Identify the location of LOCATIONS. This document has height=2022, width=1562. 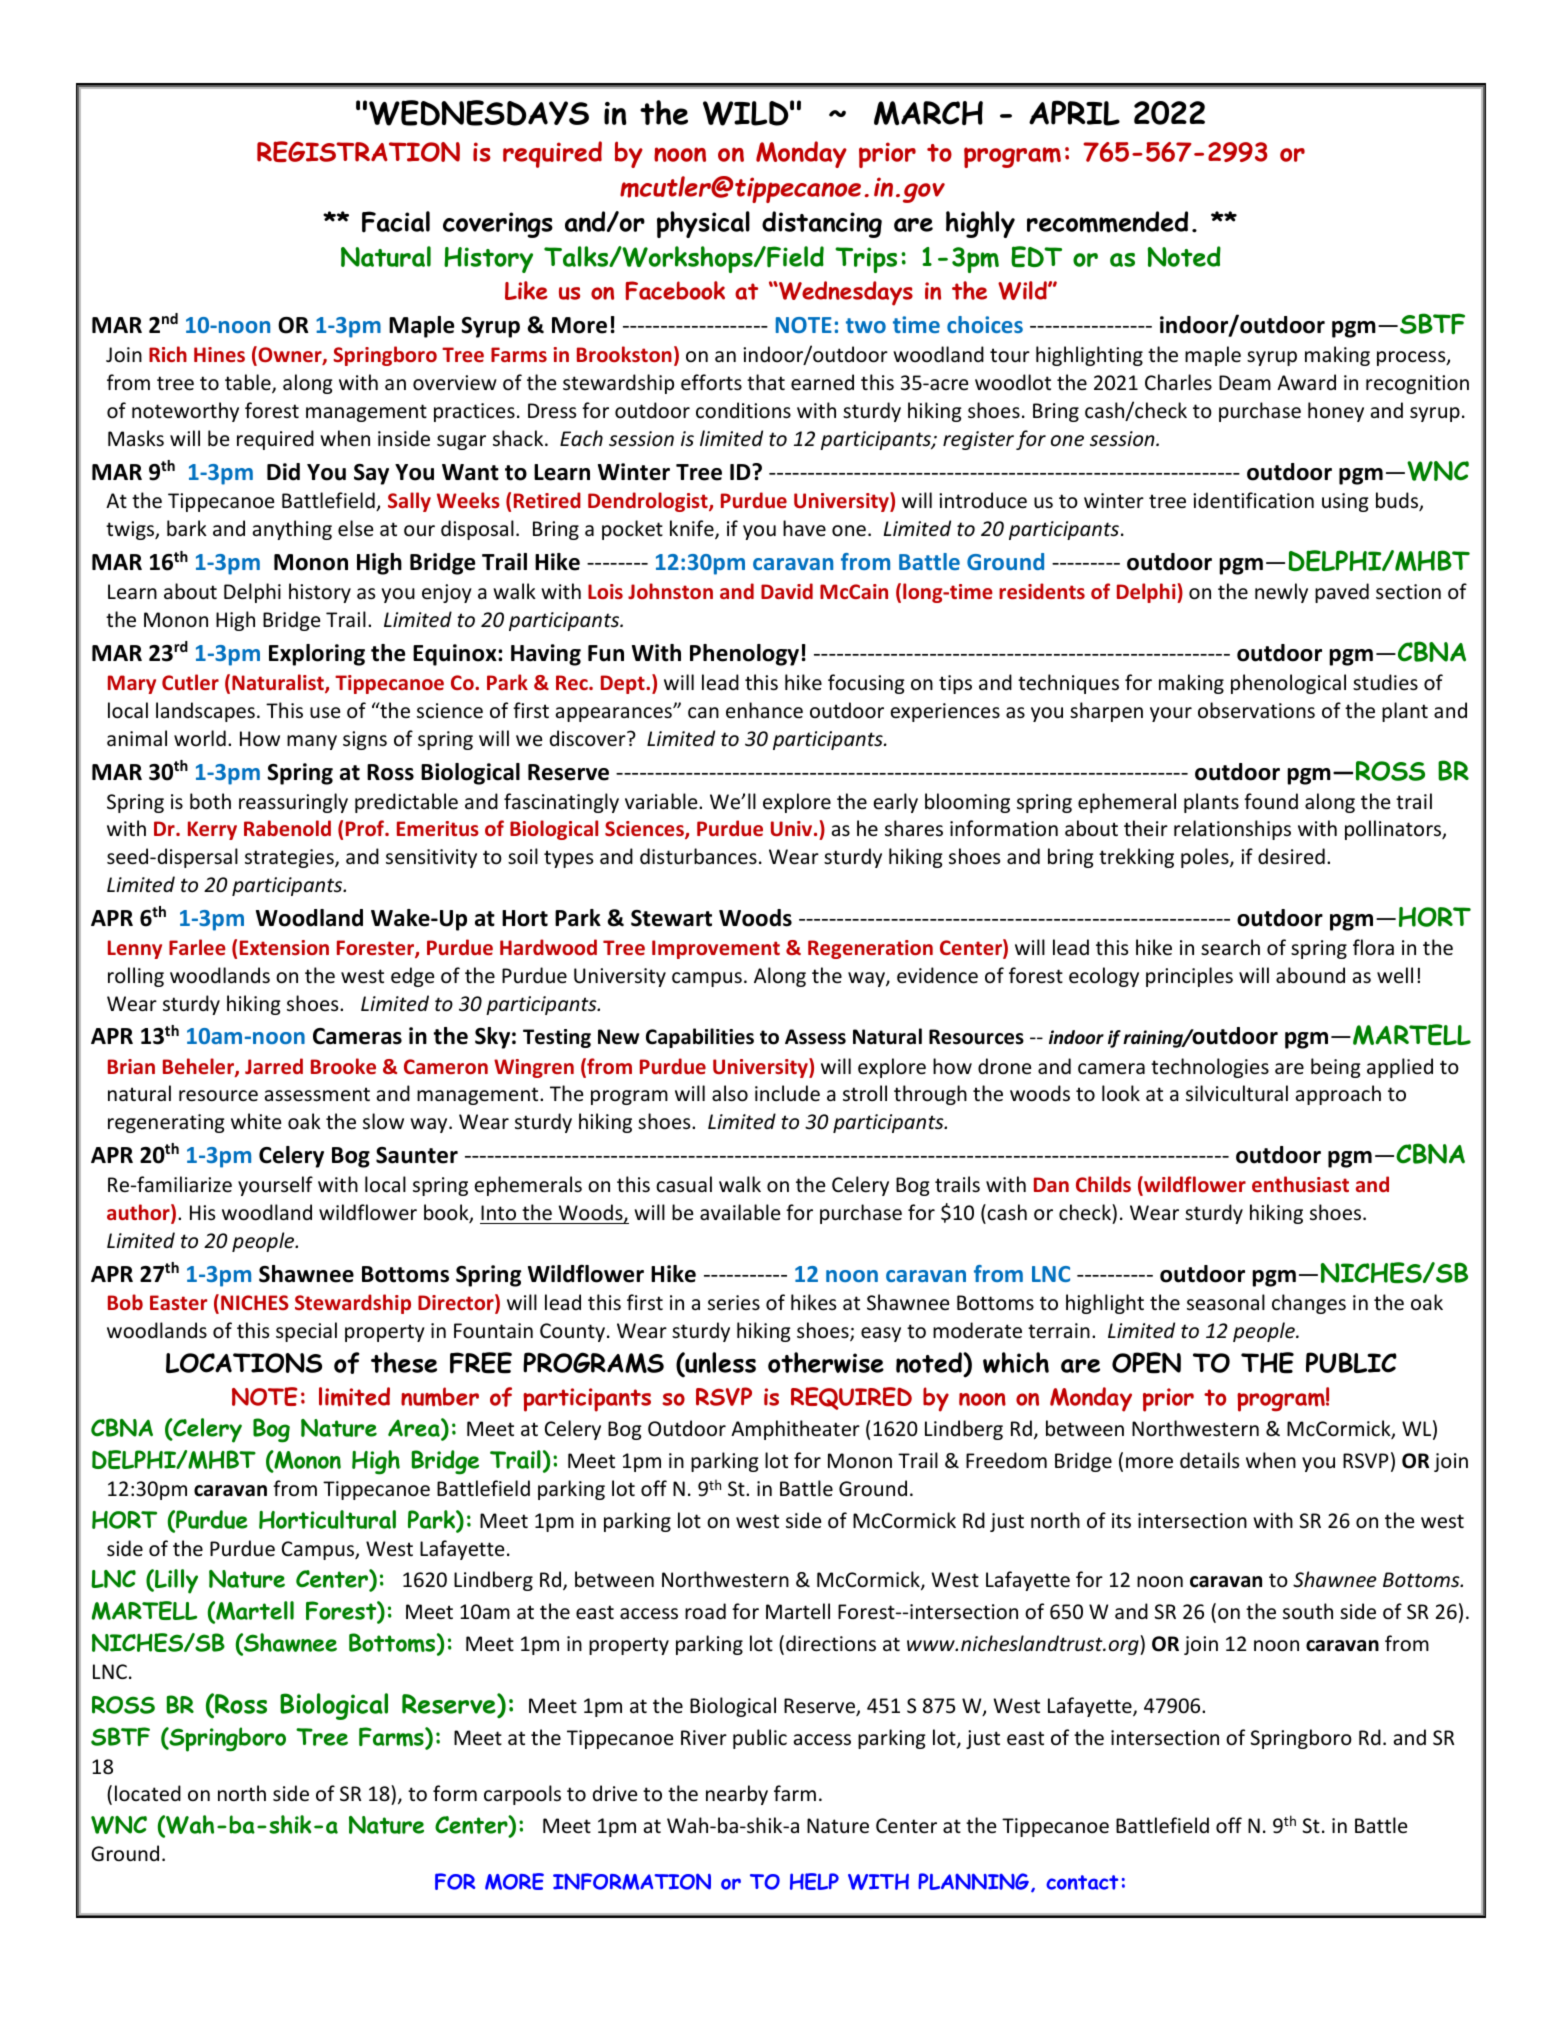
(244, 1363).
